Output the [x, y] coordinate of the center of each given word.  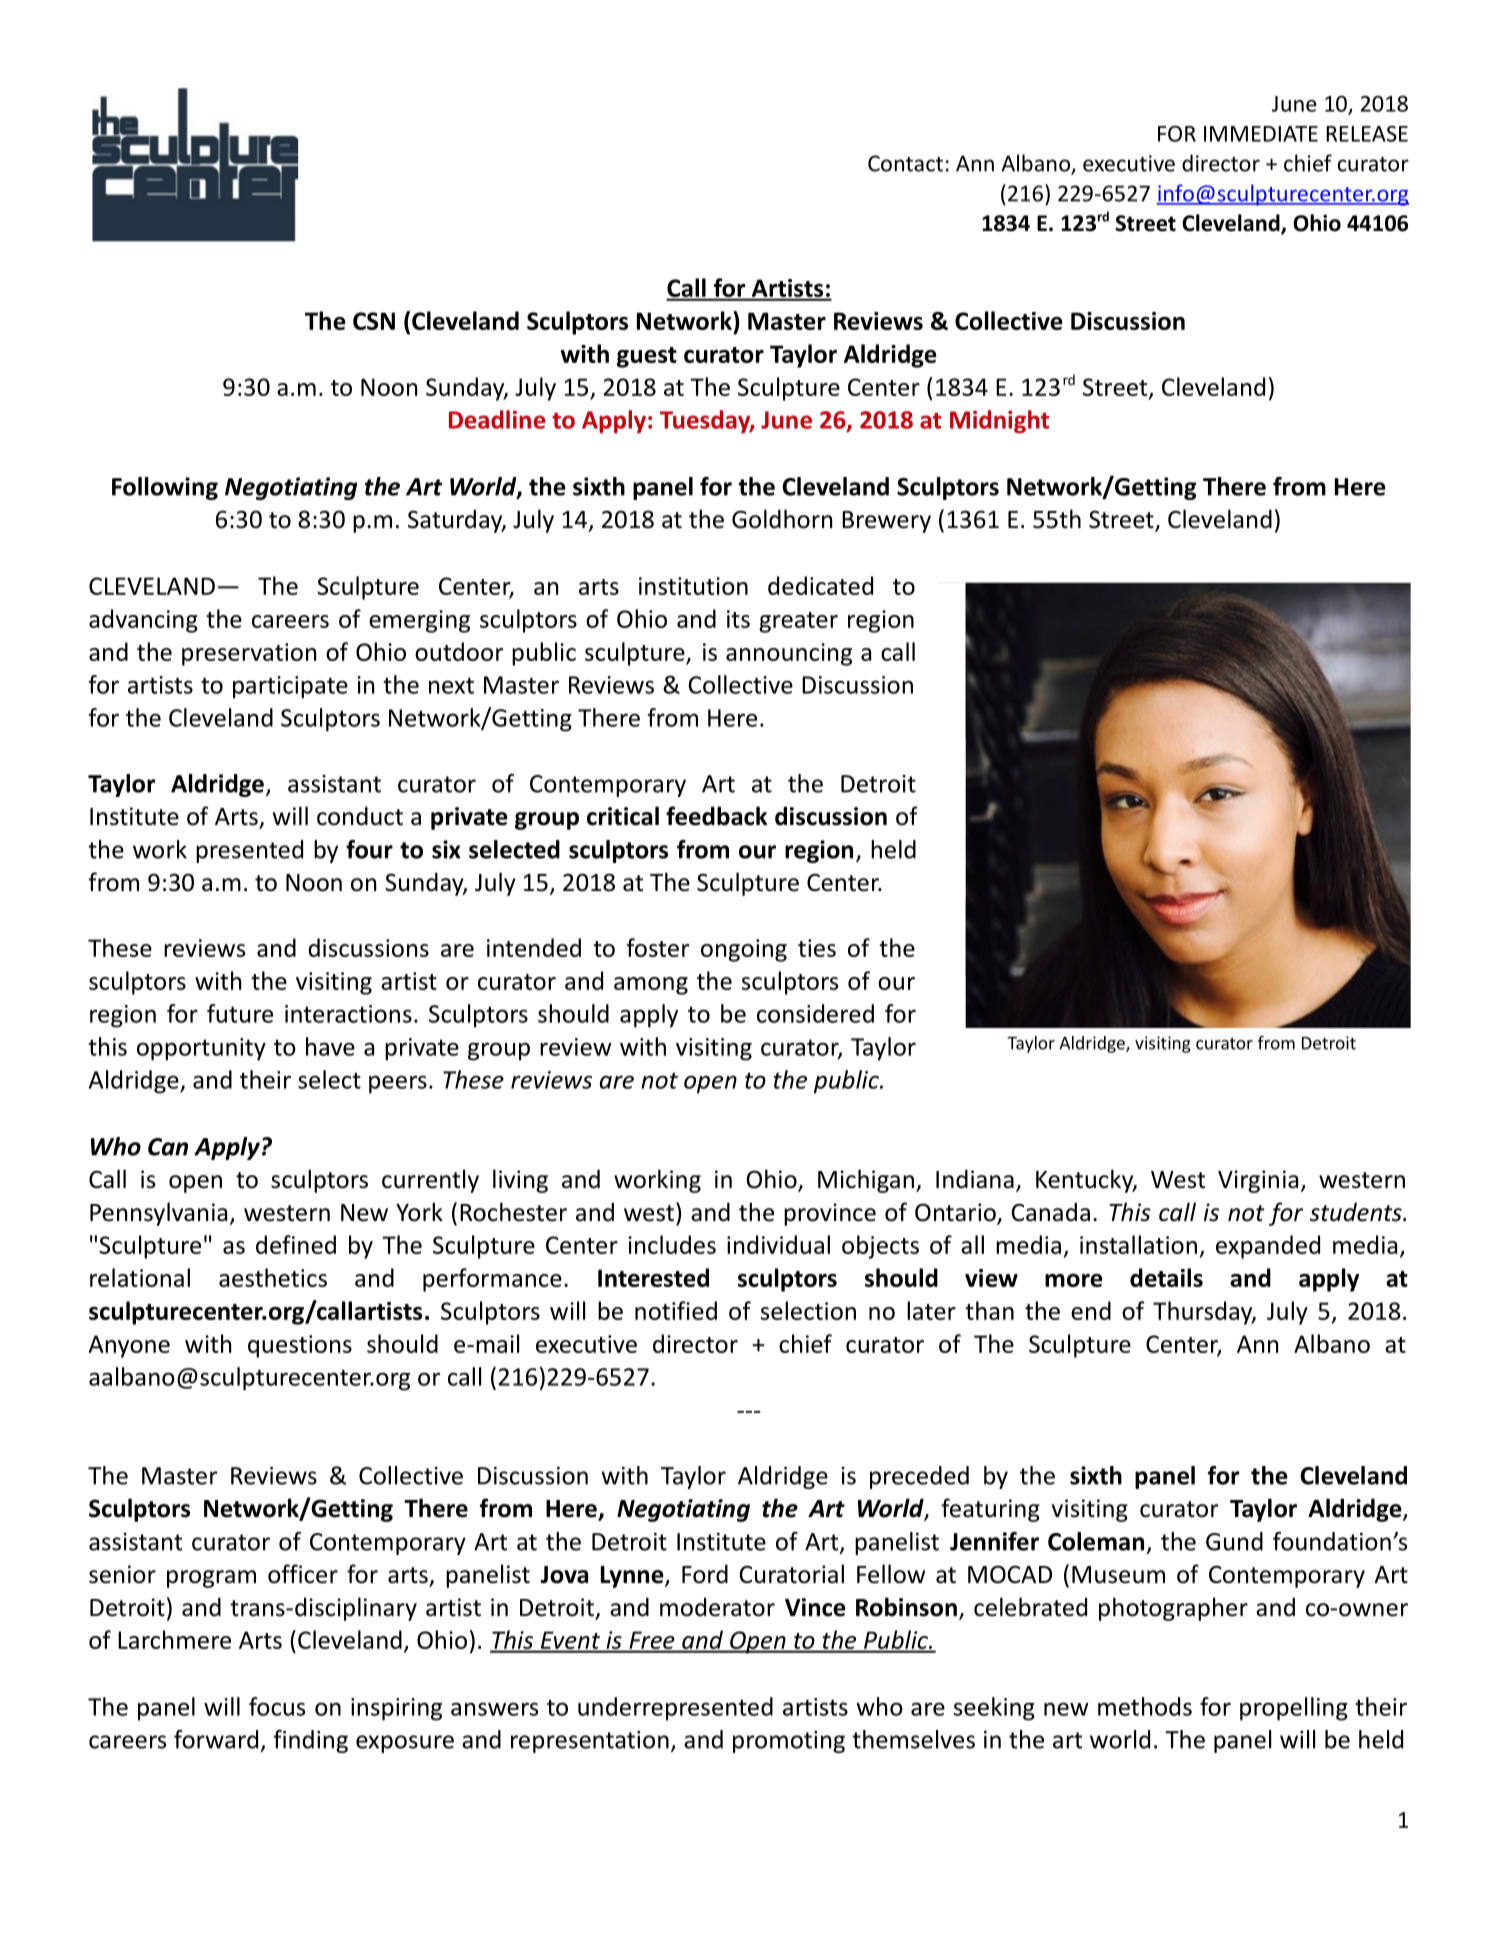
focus [277, 1706]
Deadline [497, 419]
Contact [905, 163]
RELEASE [1367, 134]
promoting [789, 1742]
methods [1145, 1706]
